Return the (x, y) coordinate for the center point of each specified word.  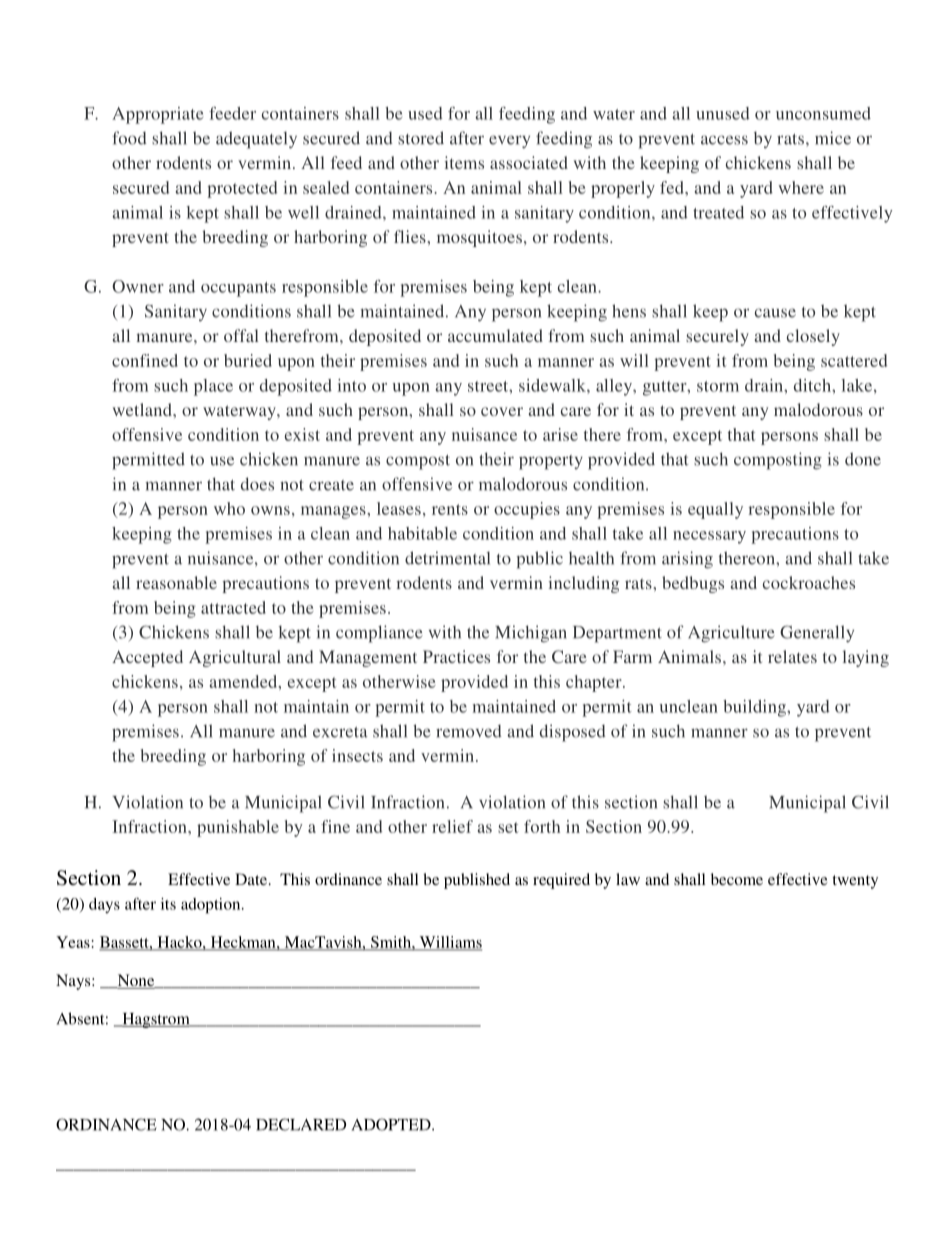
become (737, 879)
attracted (233, 607)
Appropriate (157, 115)
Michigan (531, 634)
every (509, 142)
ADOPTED (392, 1124)
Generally (817, 634)
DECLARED (301, 1124)
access (724, 140)
